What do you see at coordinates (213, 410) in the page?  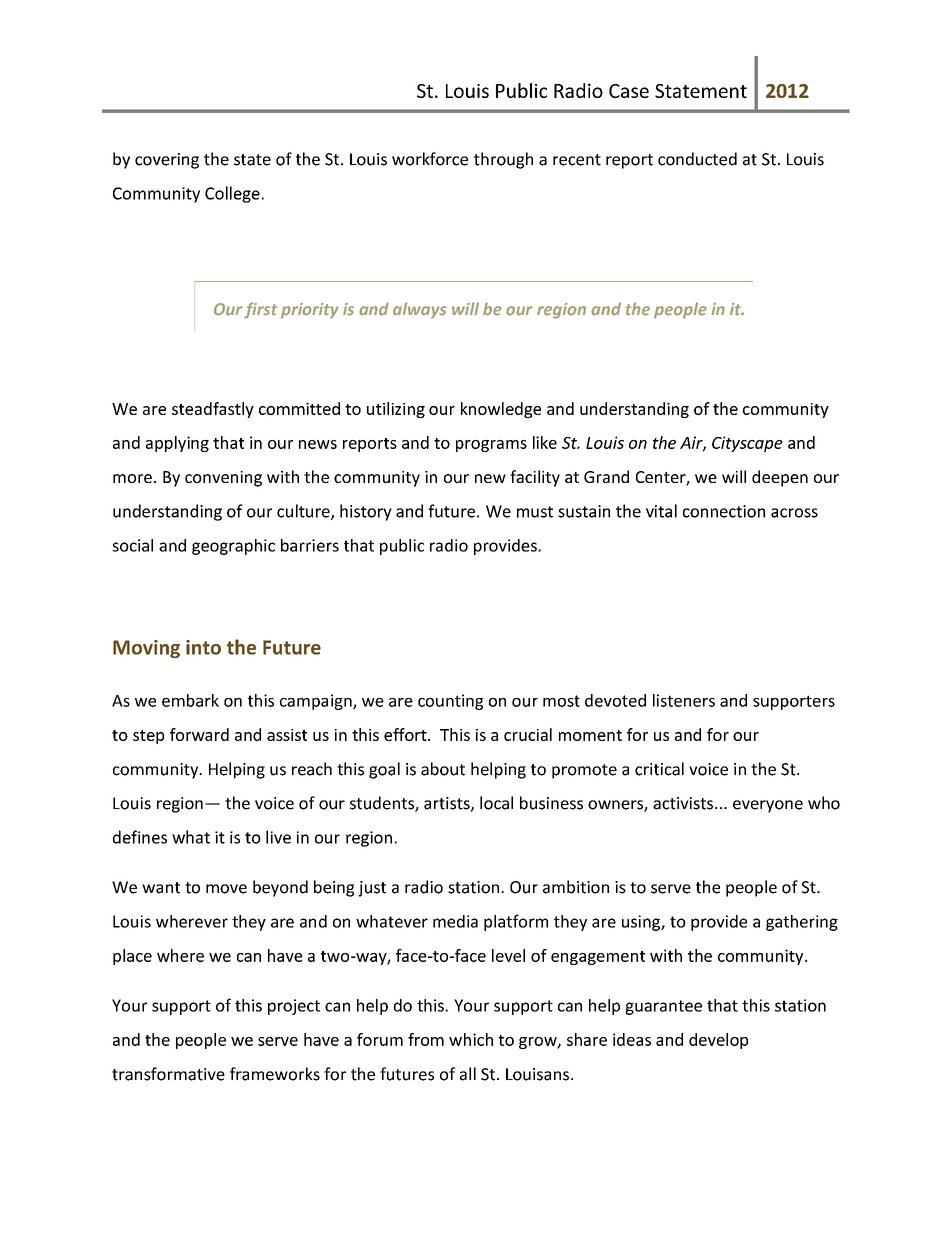 I see `steadfastly` at bounding box center [213, 410].
